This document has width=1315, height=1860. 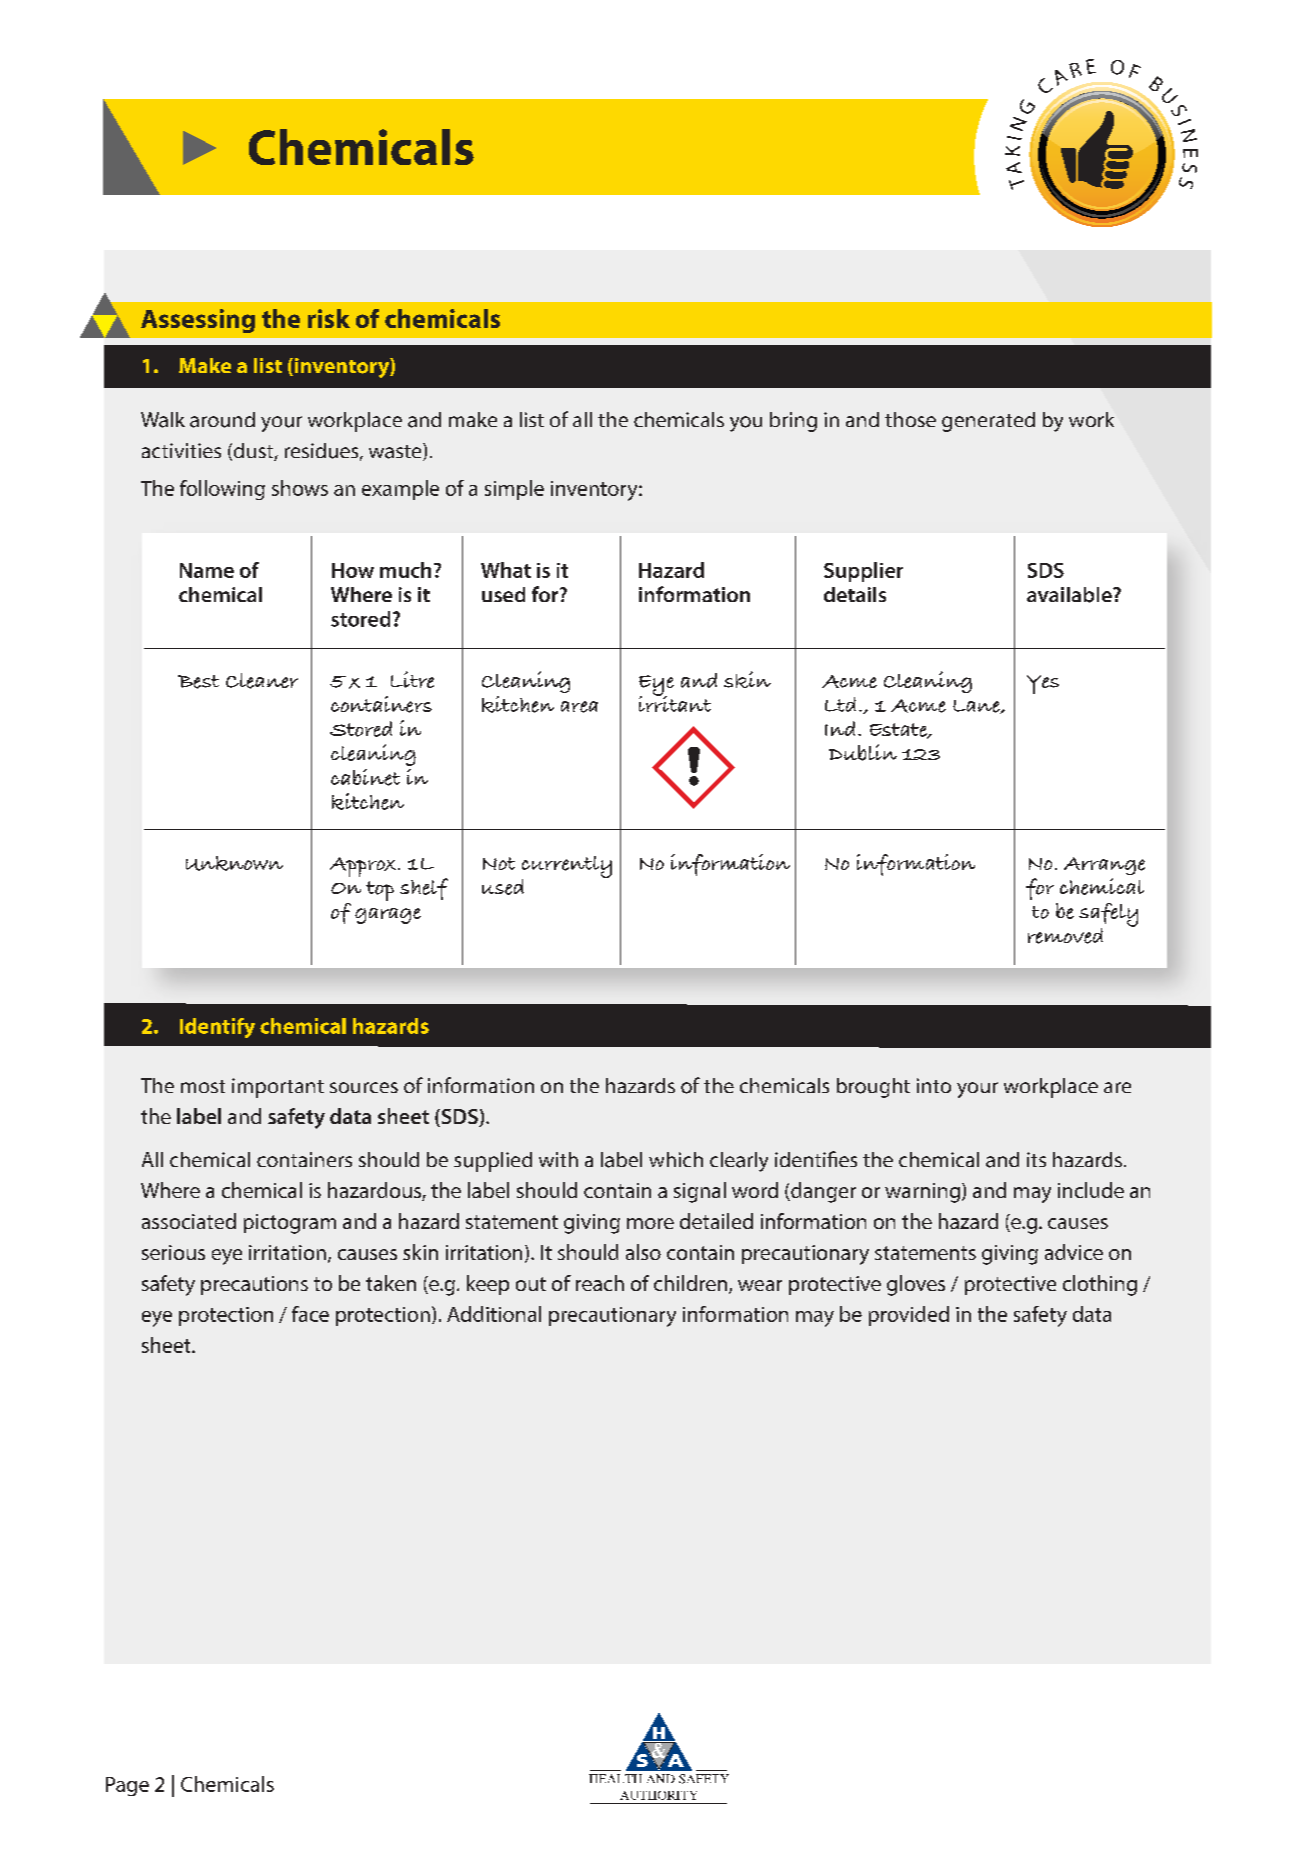 I want to click on Additional, so click(x=494, y=1314).
